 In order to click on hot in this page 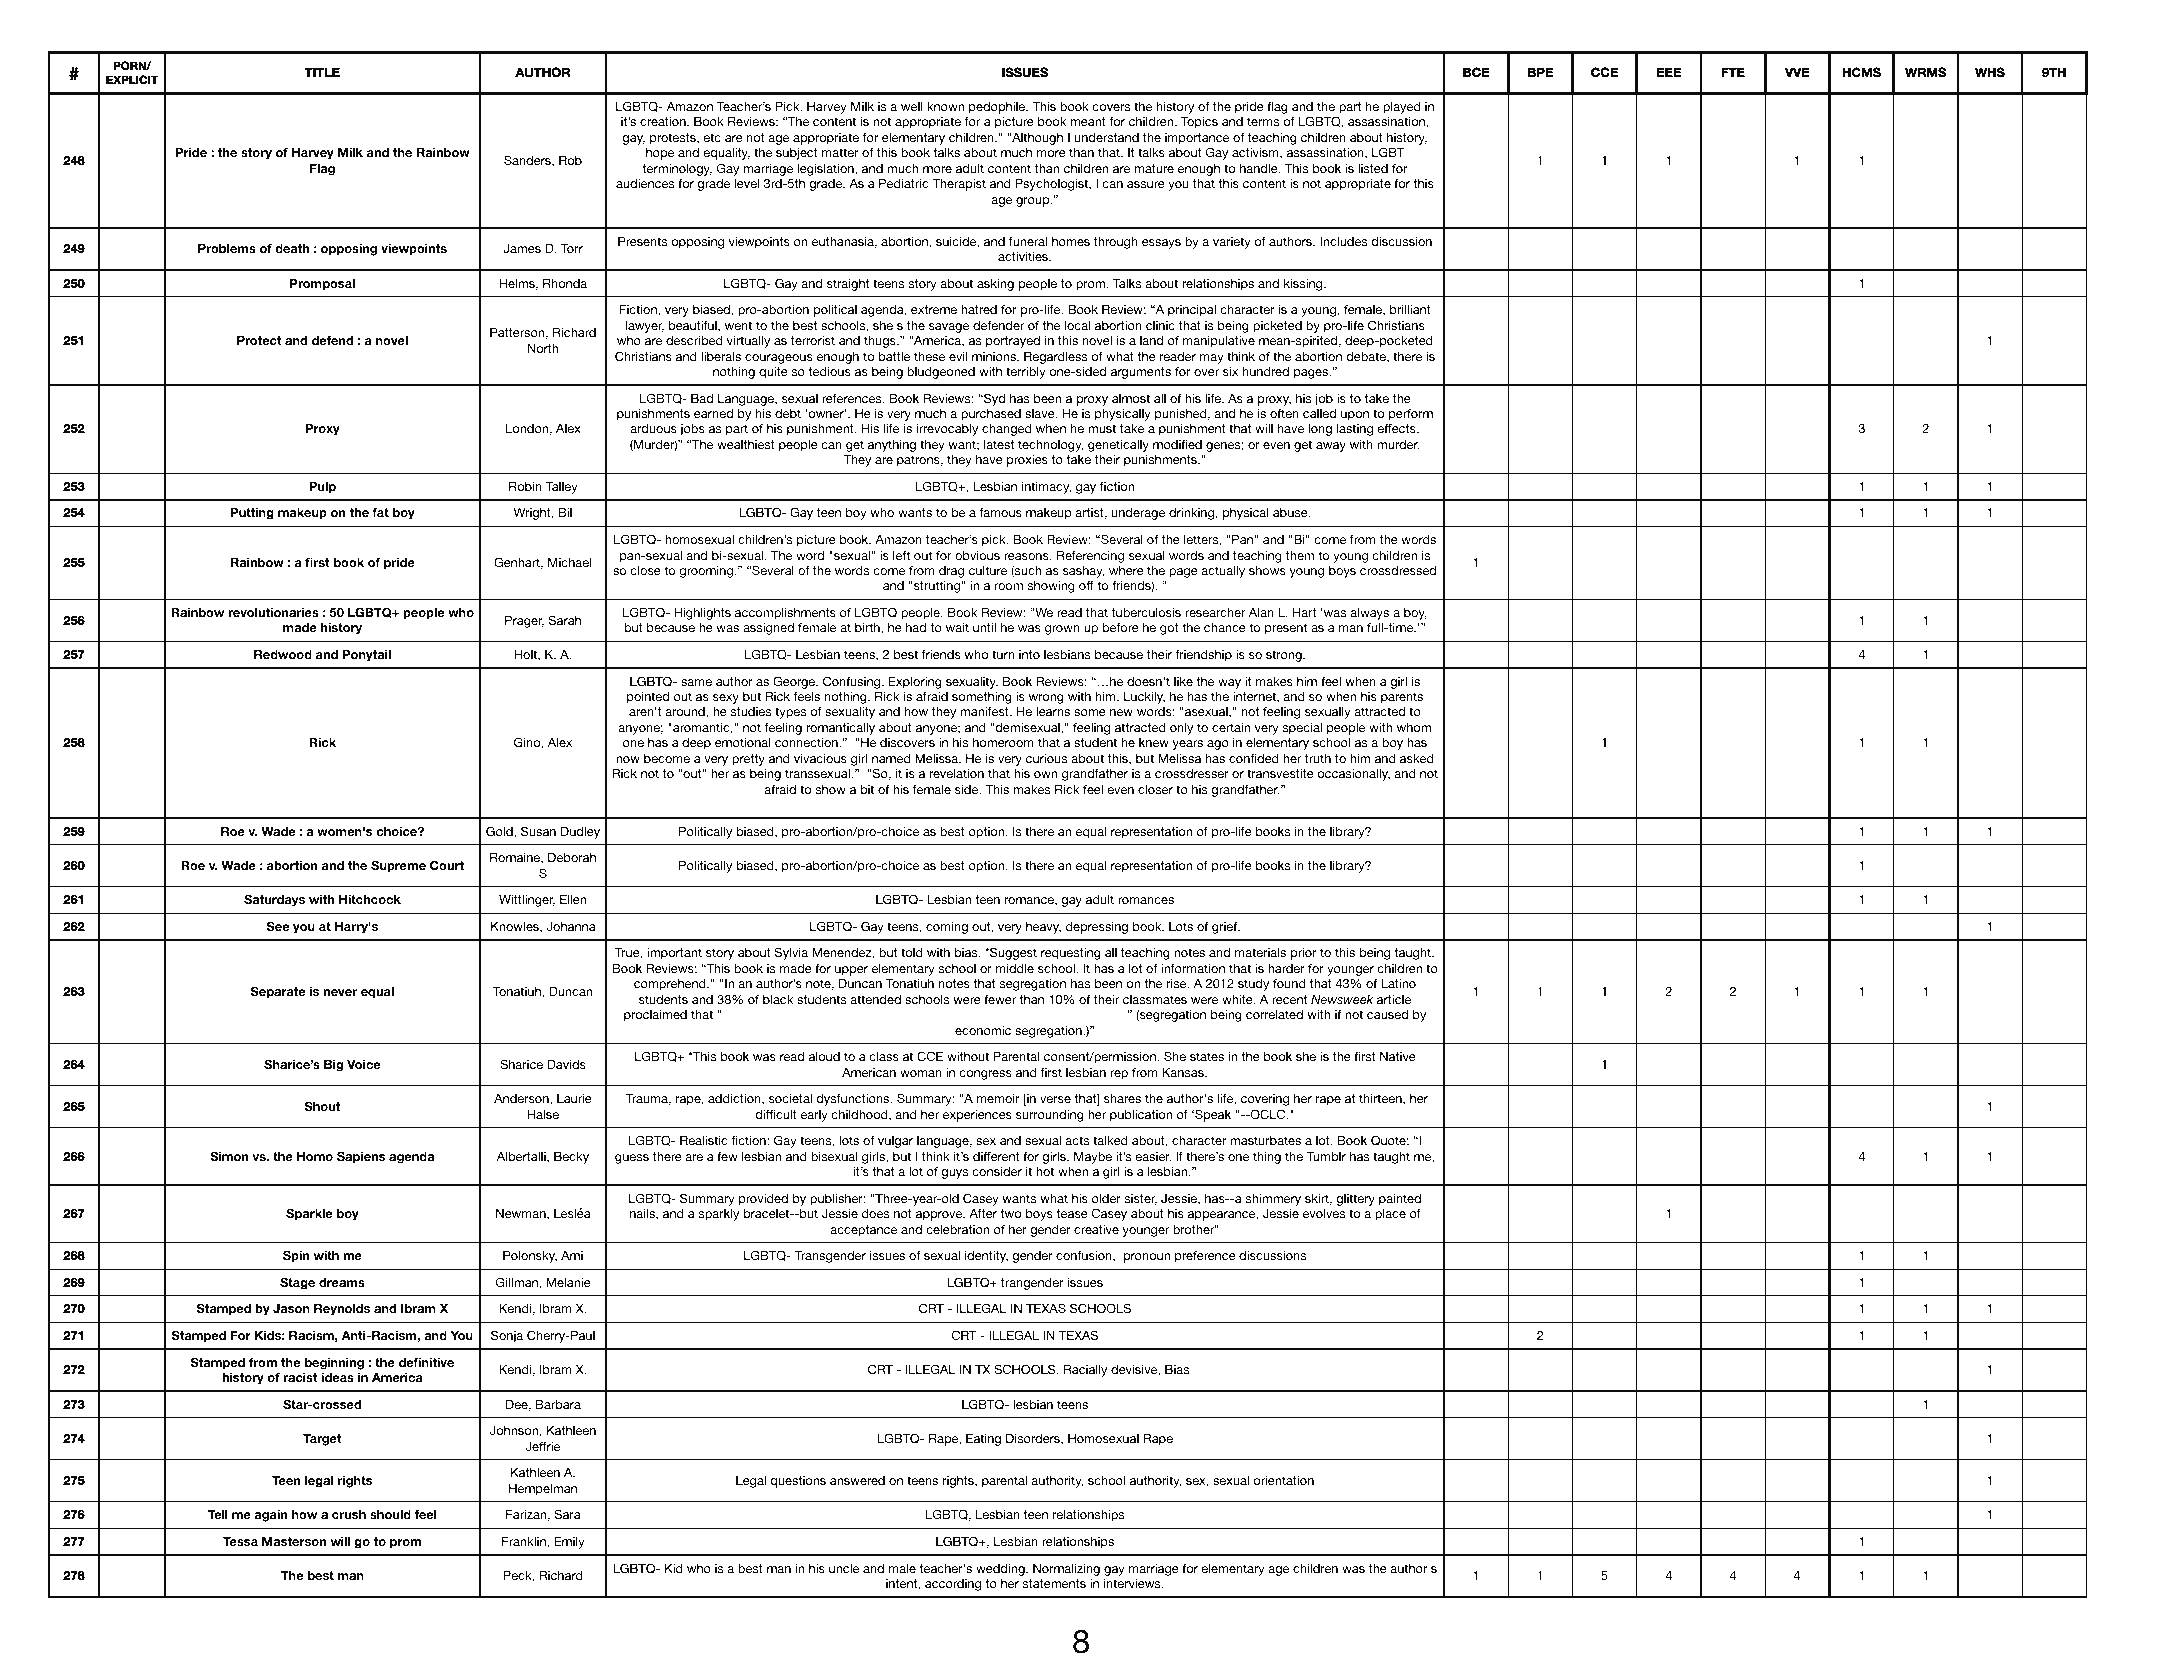, I will do `click(1045, 1171)`.
